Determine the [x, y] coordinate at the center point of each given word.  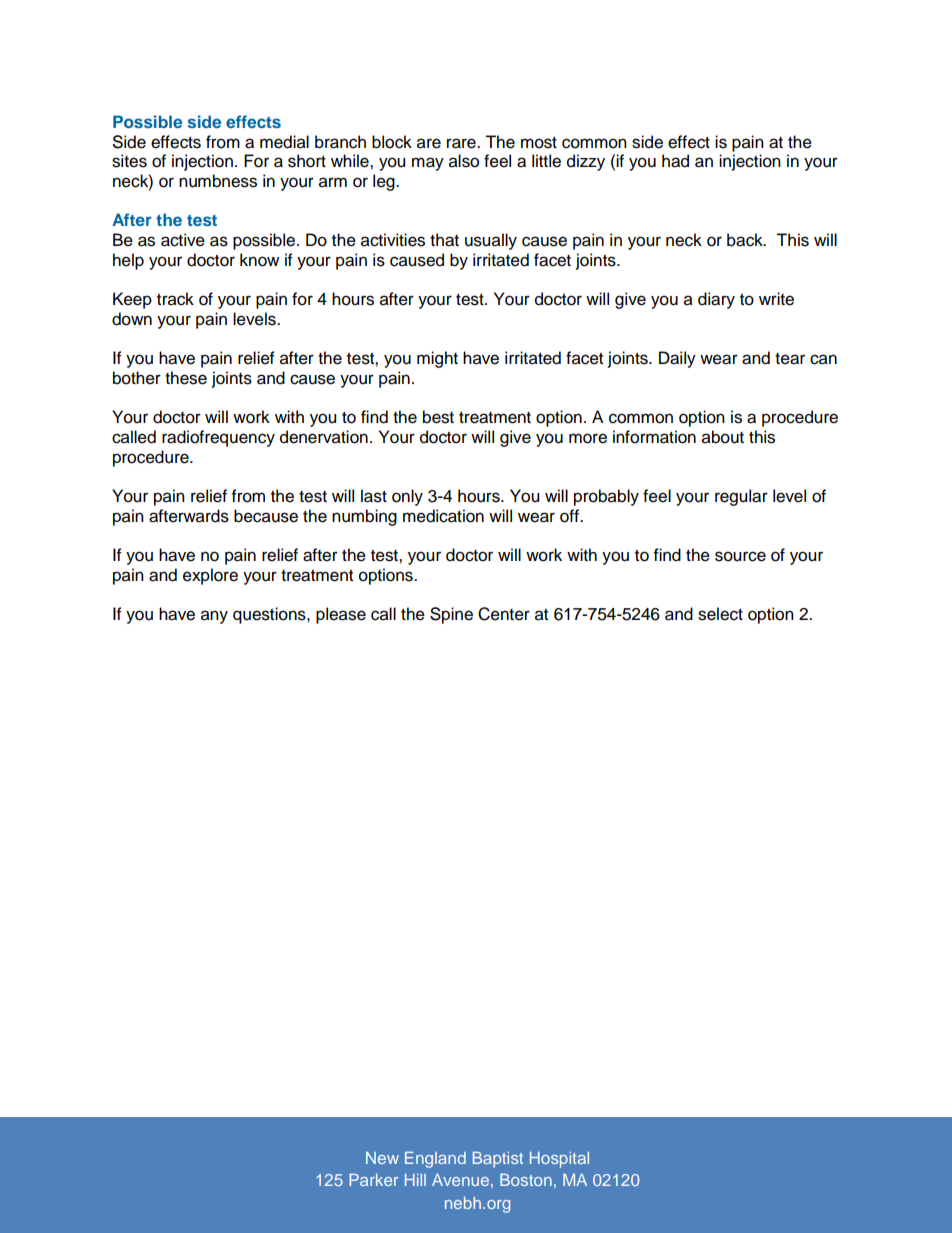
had [675, 161]
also [464, 161]
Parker [373, 1180]
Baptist [498, 1160]
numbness [218, 181]
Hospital [559, 1160]
